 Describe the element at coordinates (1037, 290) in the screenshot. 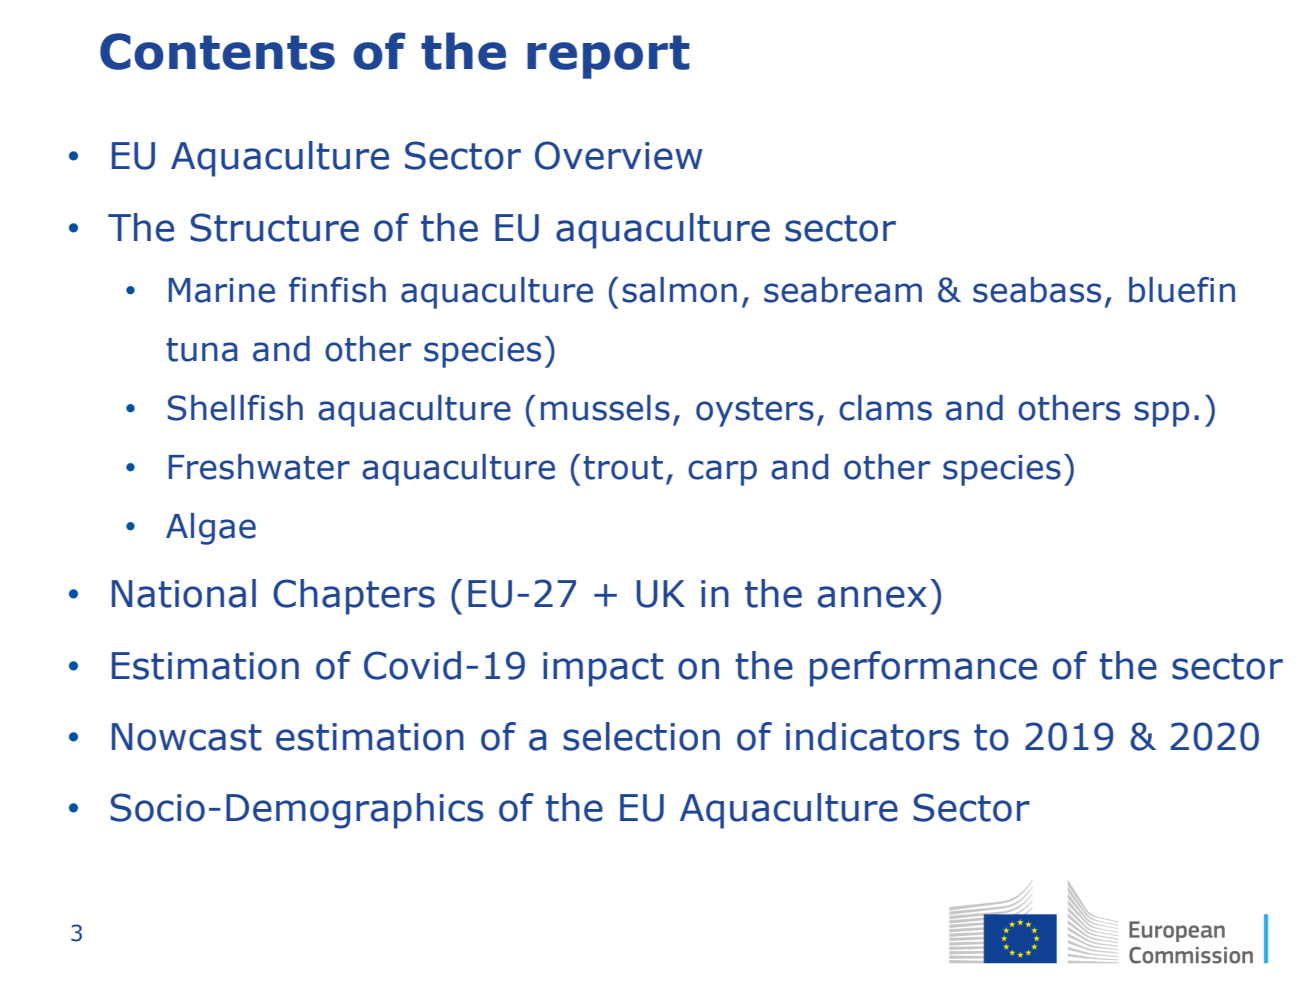

I see `seabass` at that location.
